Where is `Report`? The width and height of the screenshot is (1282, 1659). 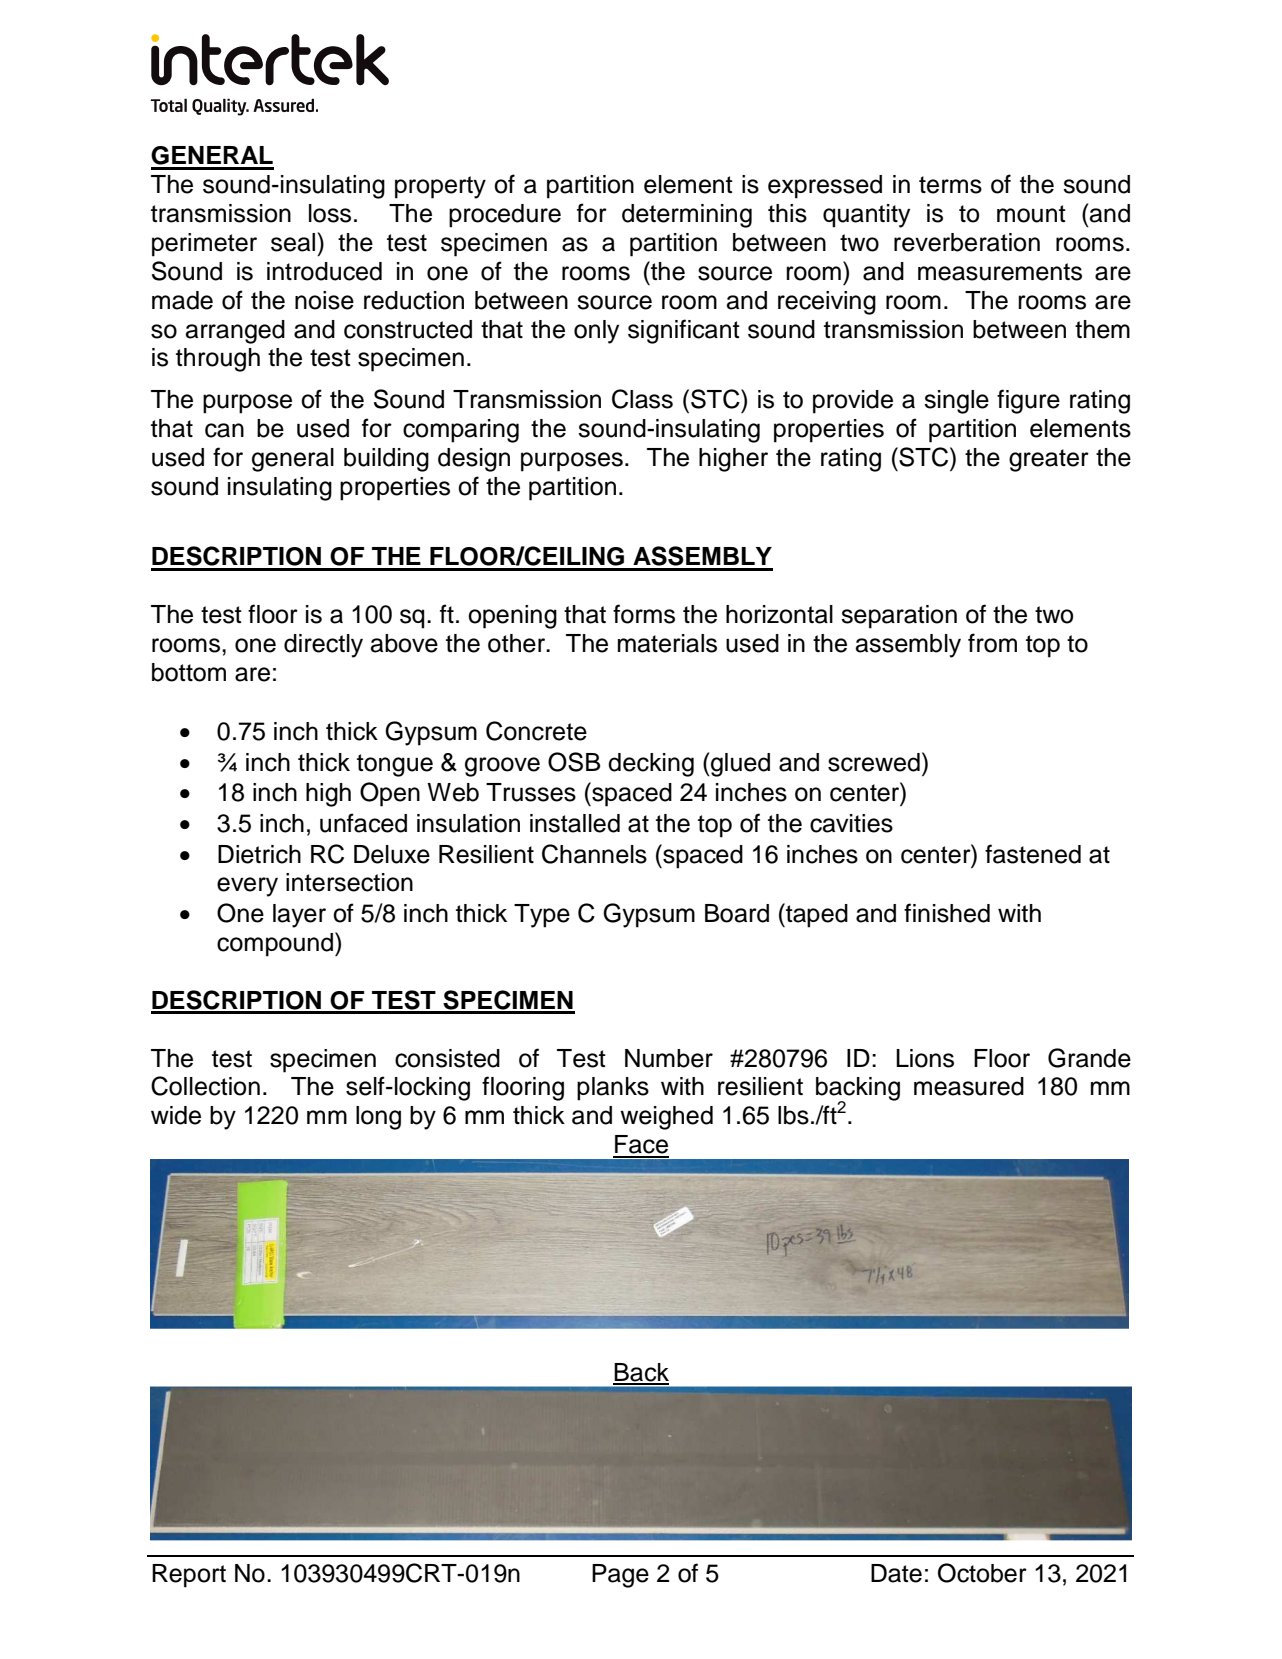 Report is located at coordinates (189, 1576).
